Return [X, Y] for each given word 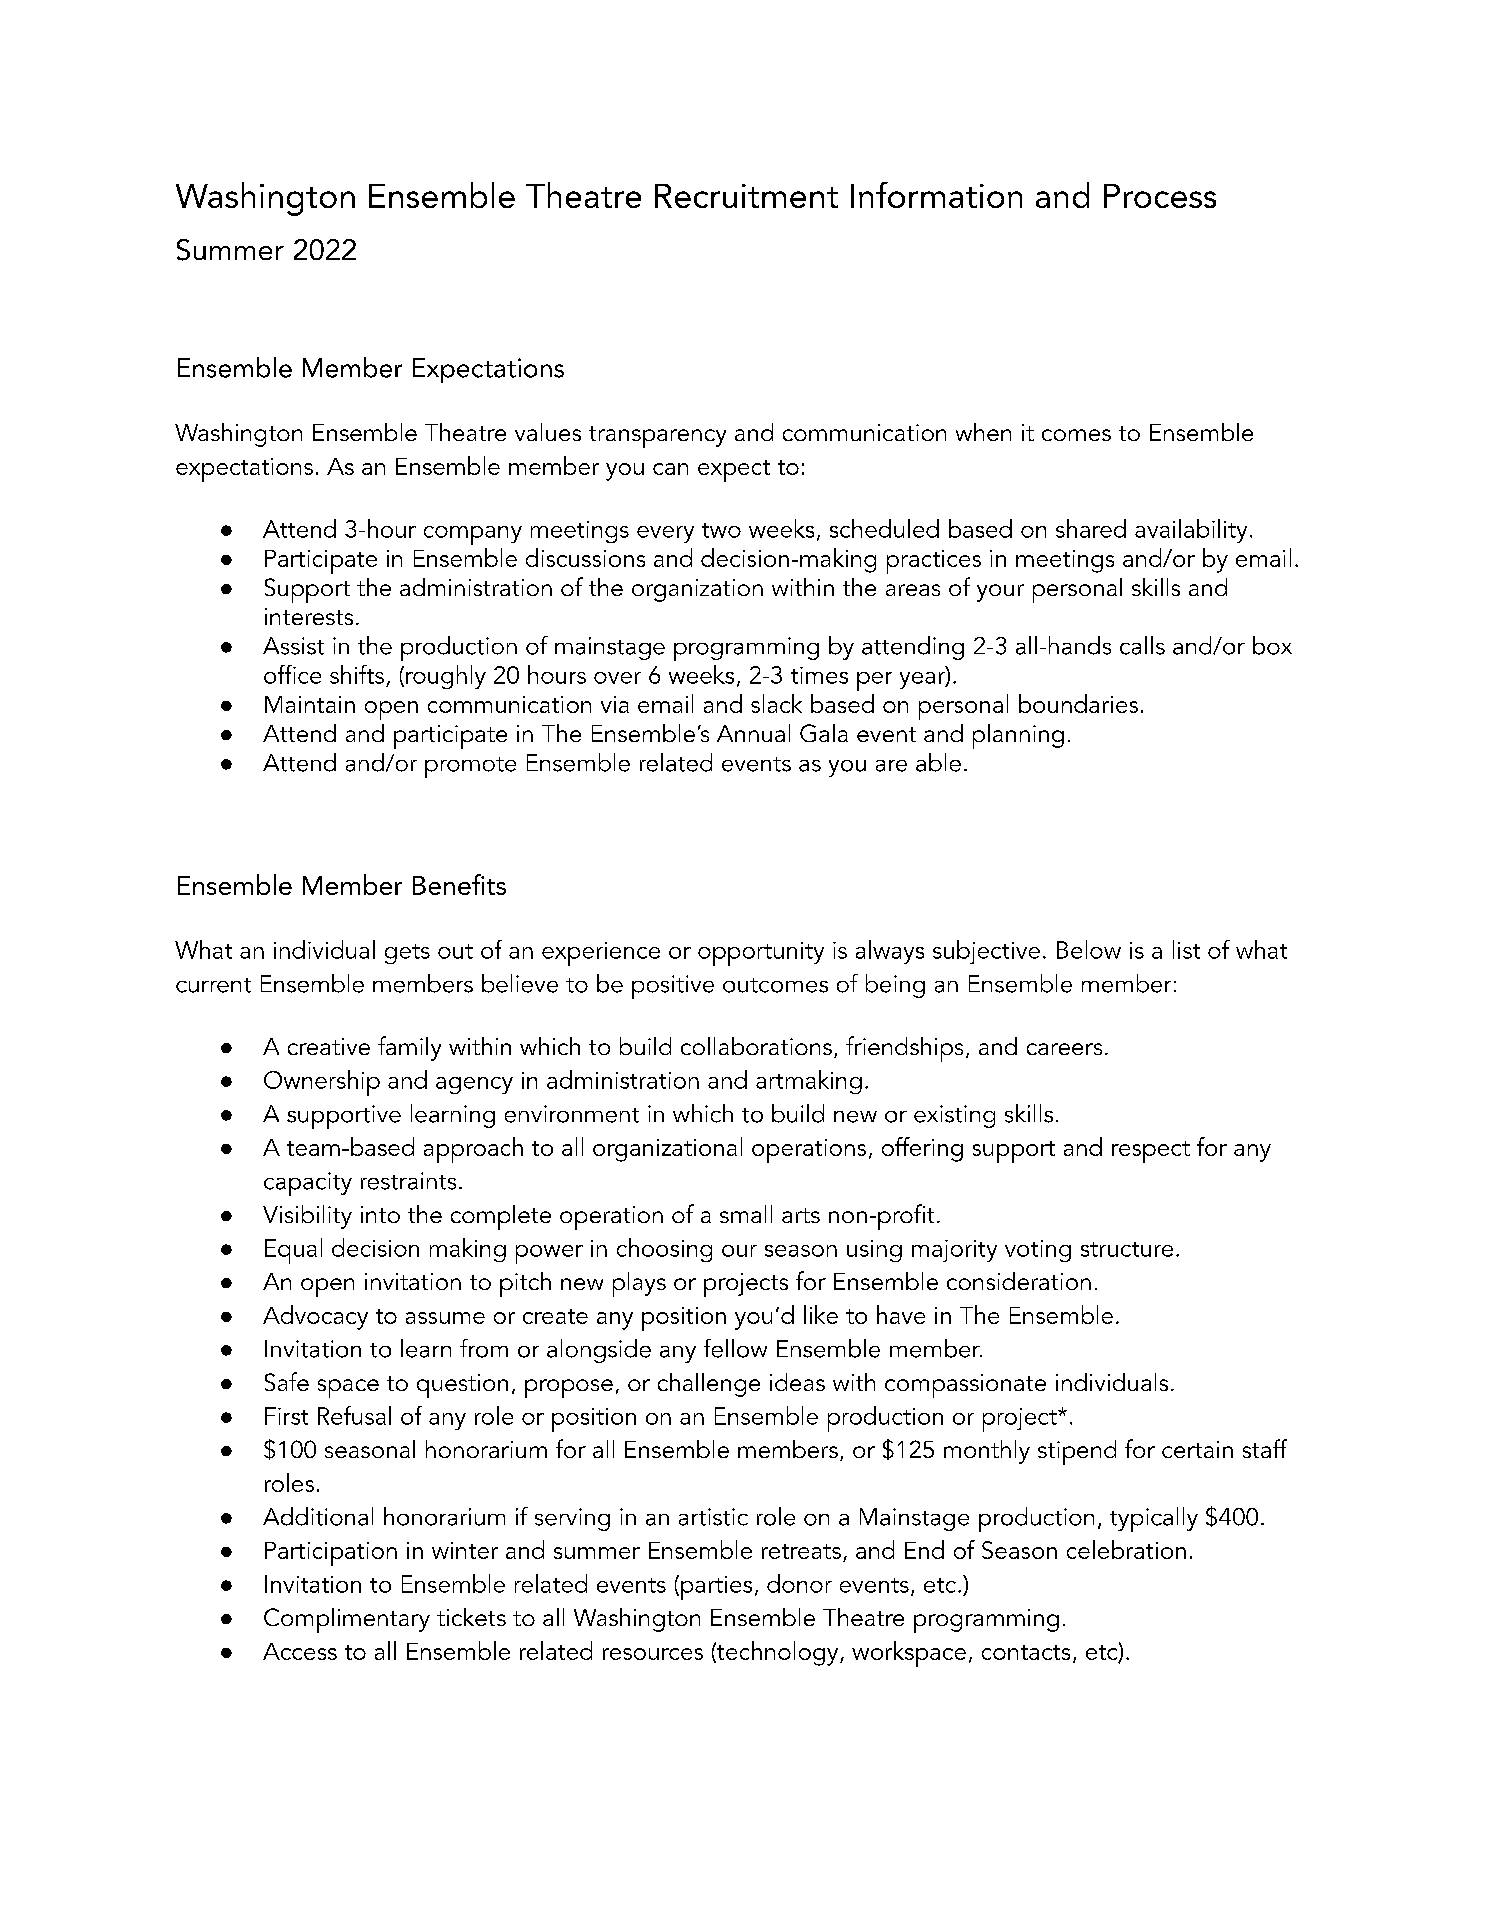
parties [716, 1588]
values [548, 432]
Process [1160, 196]
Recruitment [746, 196]
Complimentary [347, 1620]
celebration [1126, 1549]
